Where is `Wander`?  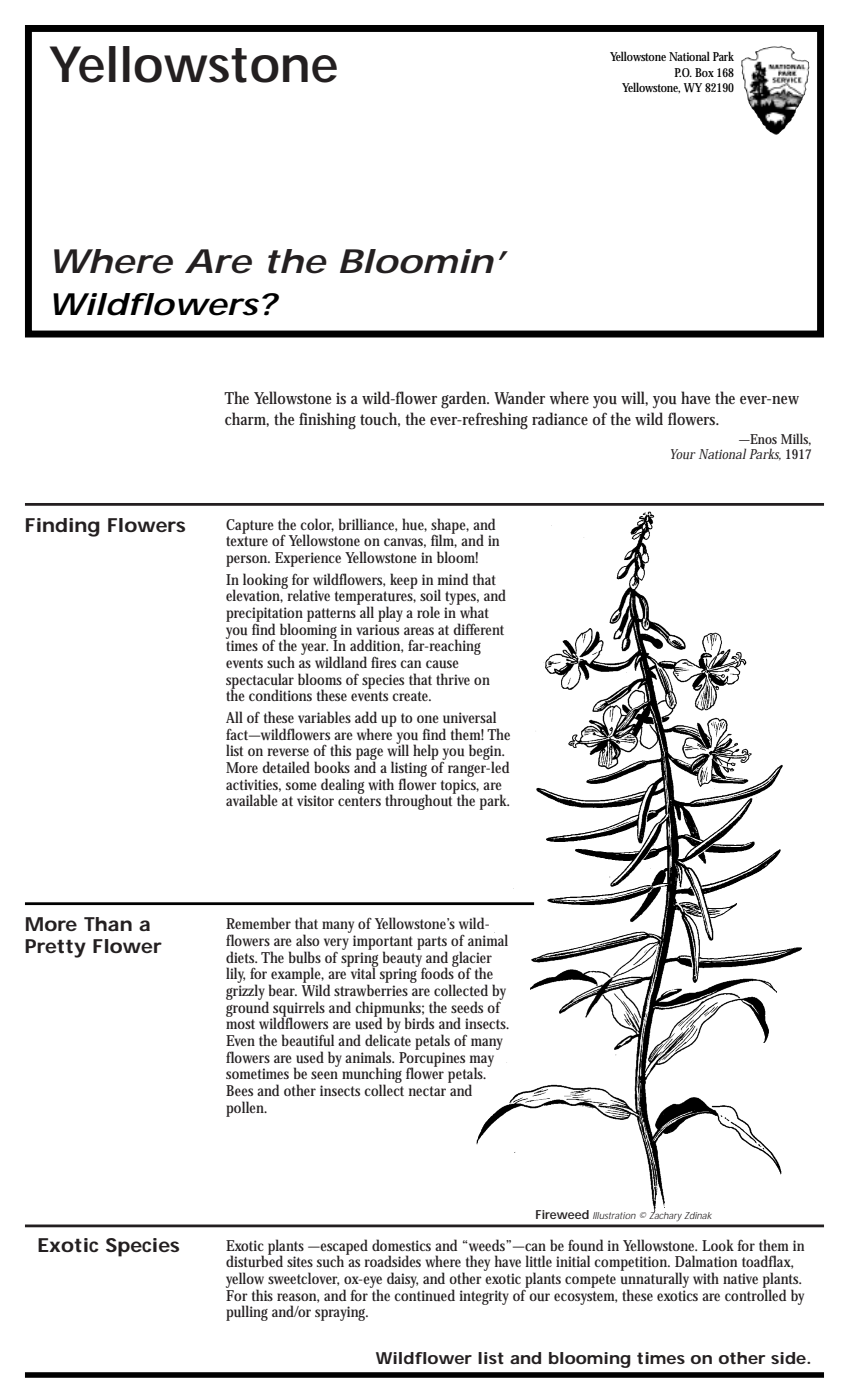
Wander is located at coordinates (519, 398).
